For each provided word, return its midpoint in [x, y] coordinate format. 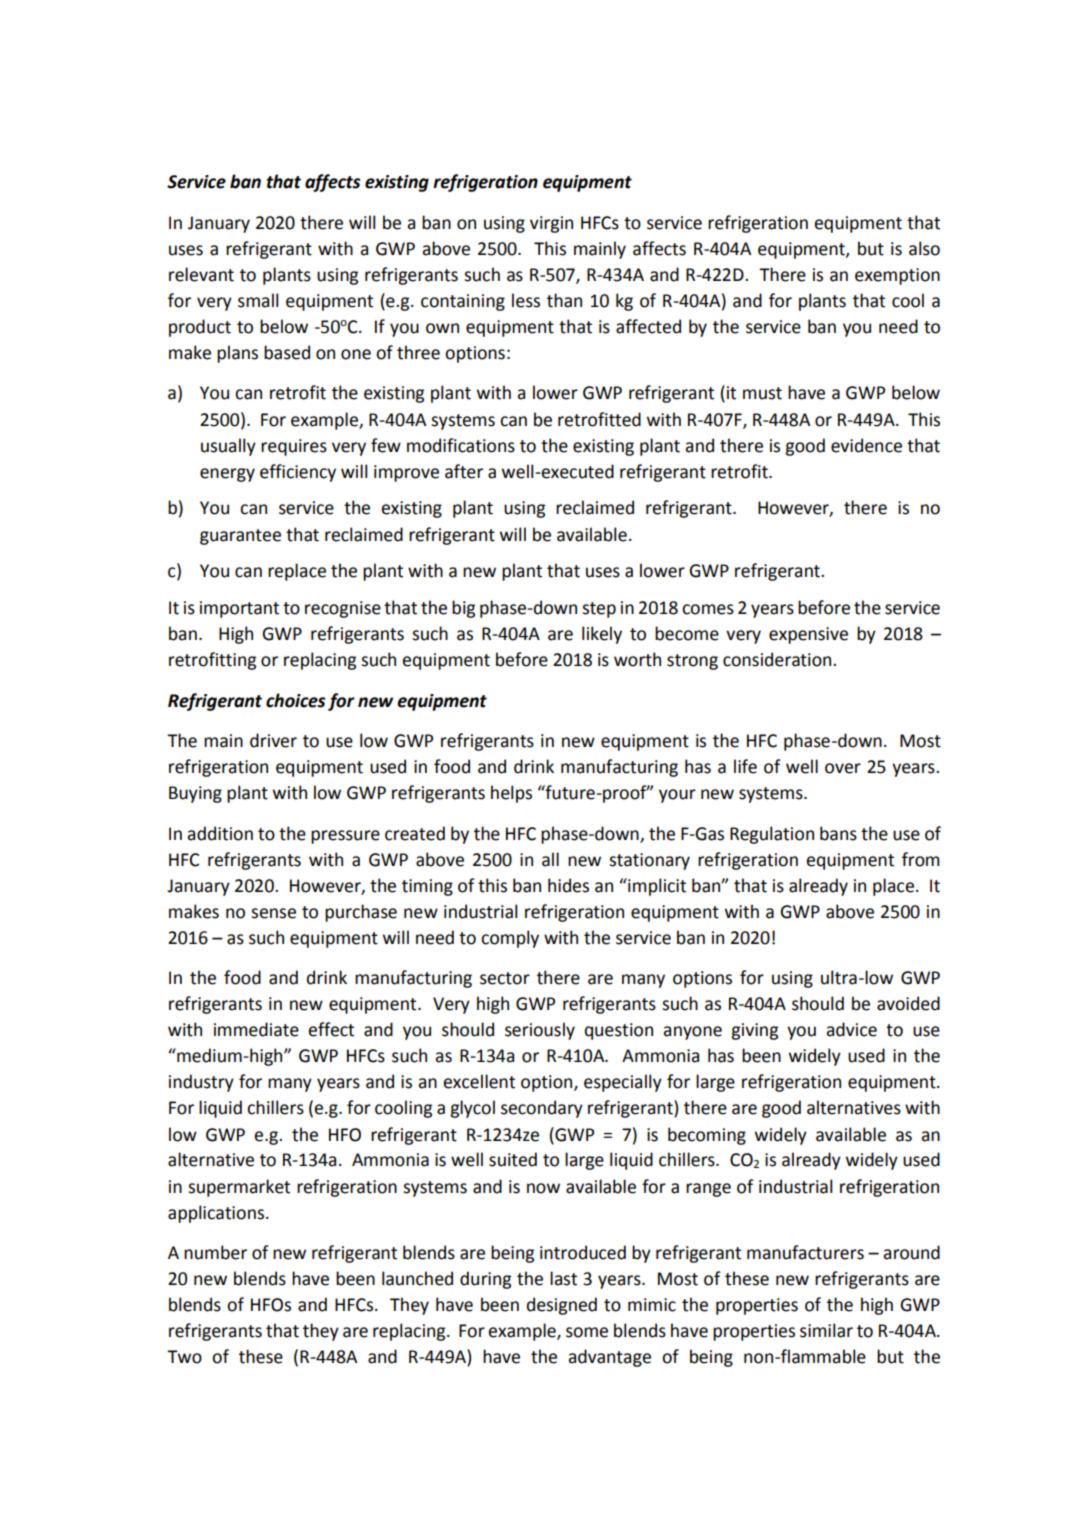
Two [184, 1357]
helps [511, 794]
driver [273, 740]
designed [562, 1306]
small [258, 300]
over [843, 768]
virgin [551, 224]
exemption [897, 276]
